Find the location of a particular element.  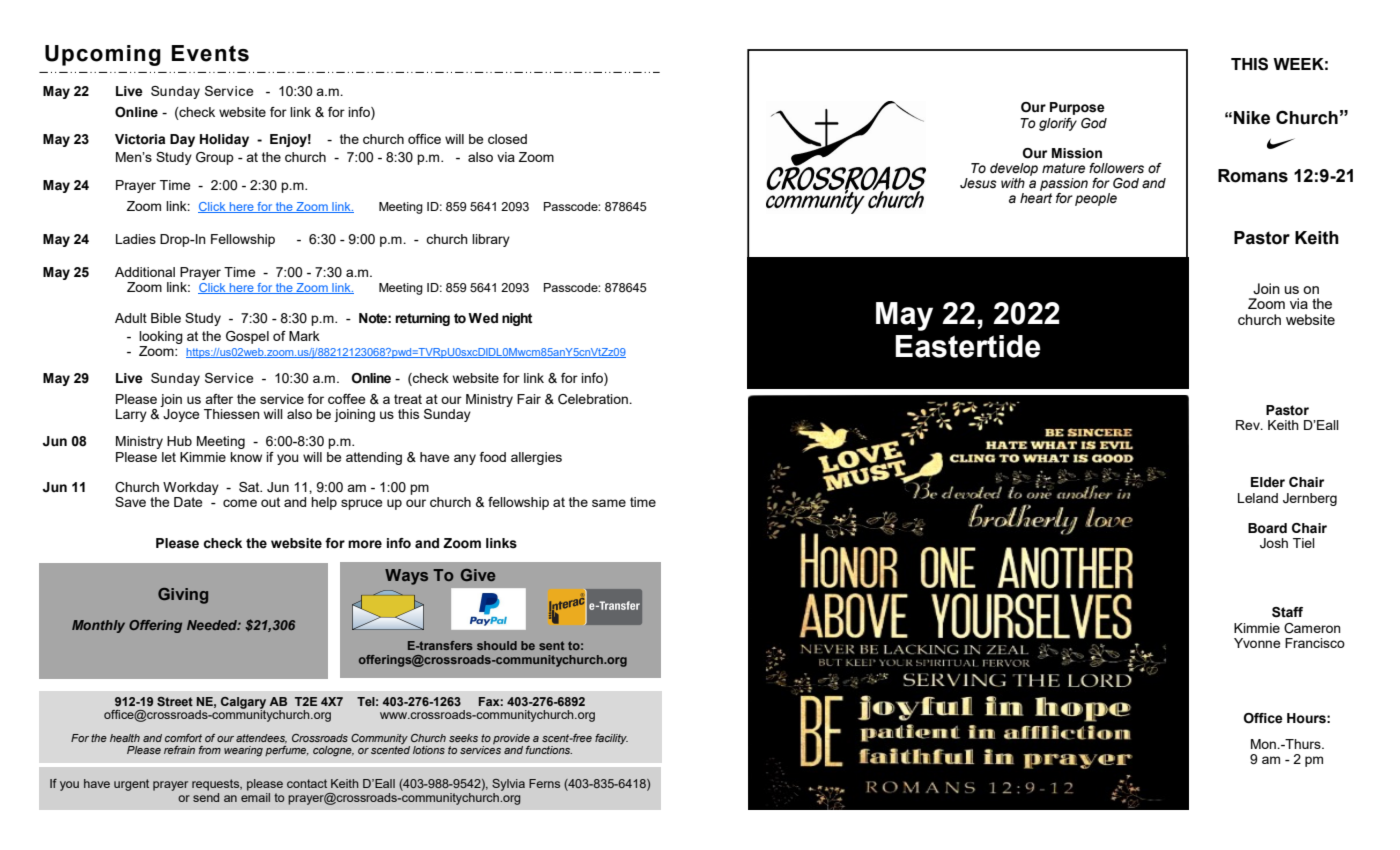

Thiessen is located at coordinates (232, 414).
